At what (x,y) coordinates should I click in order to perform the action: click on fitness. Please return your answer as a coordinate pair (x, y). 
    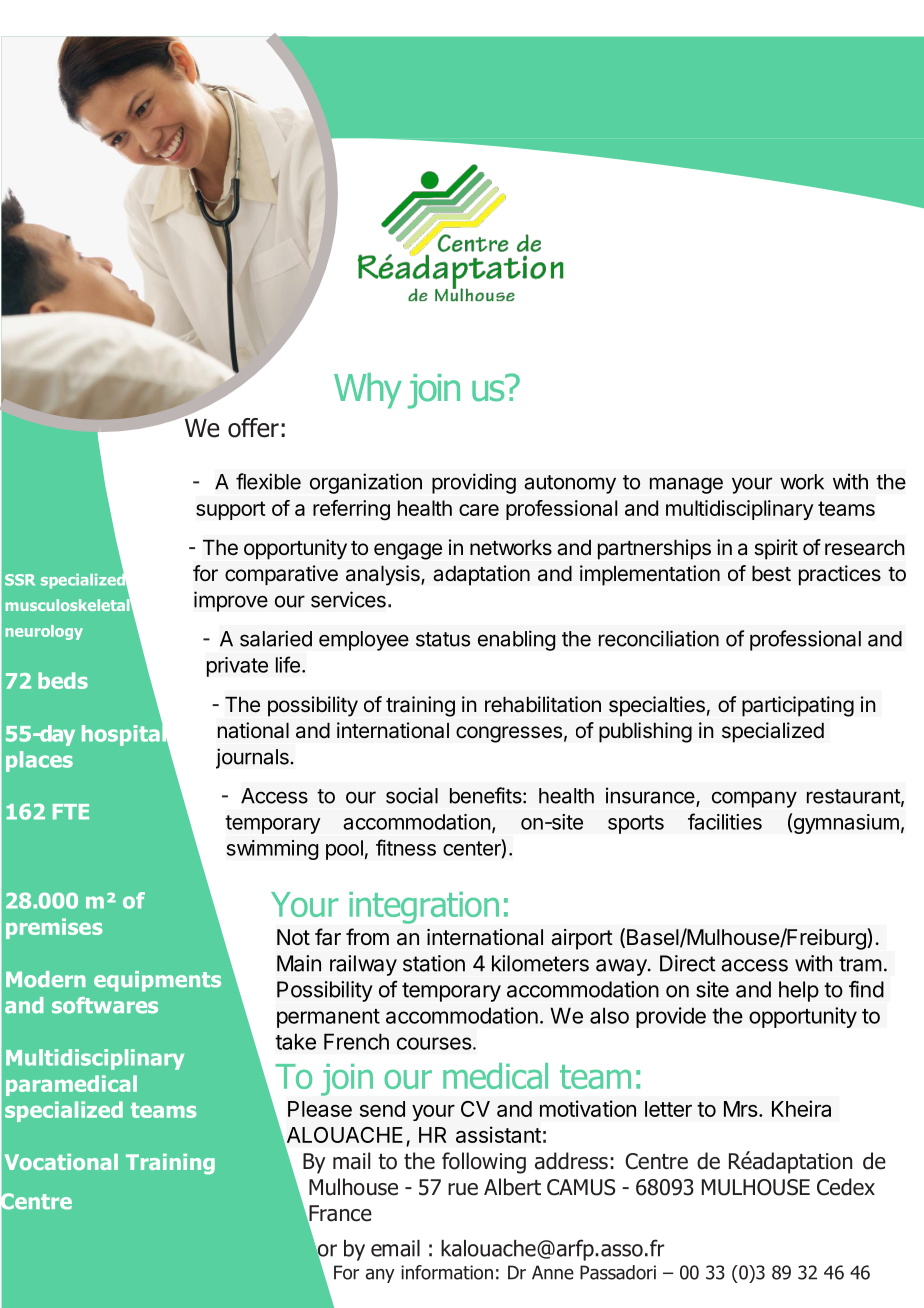
    Looking at the image, I should click on (406, 847).
